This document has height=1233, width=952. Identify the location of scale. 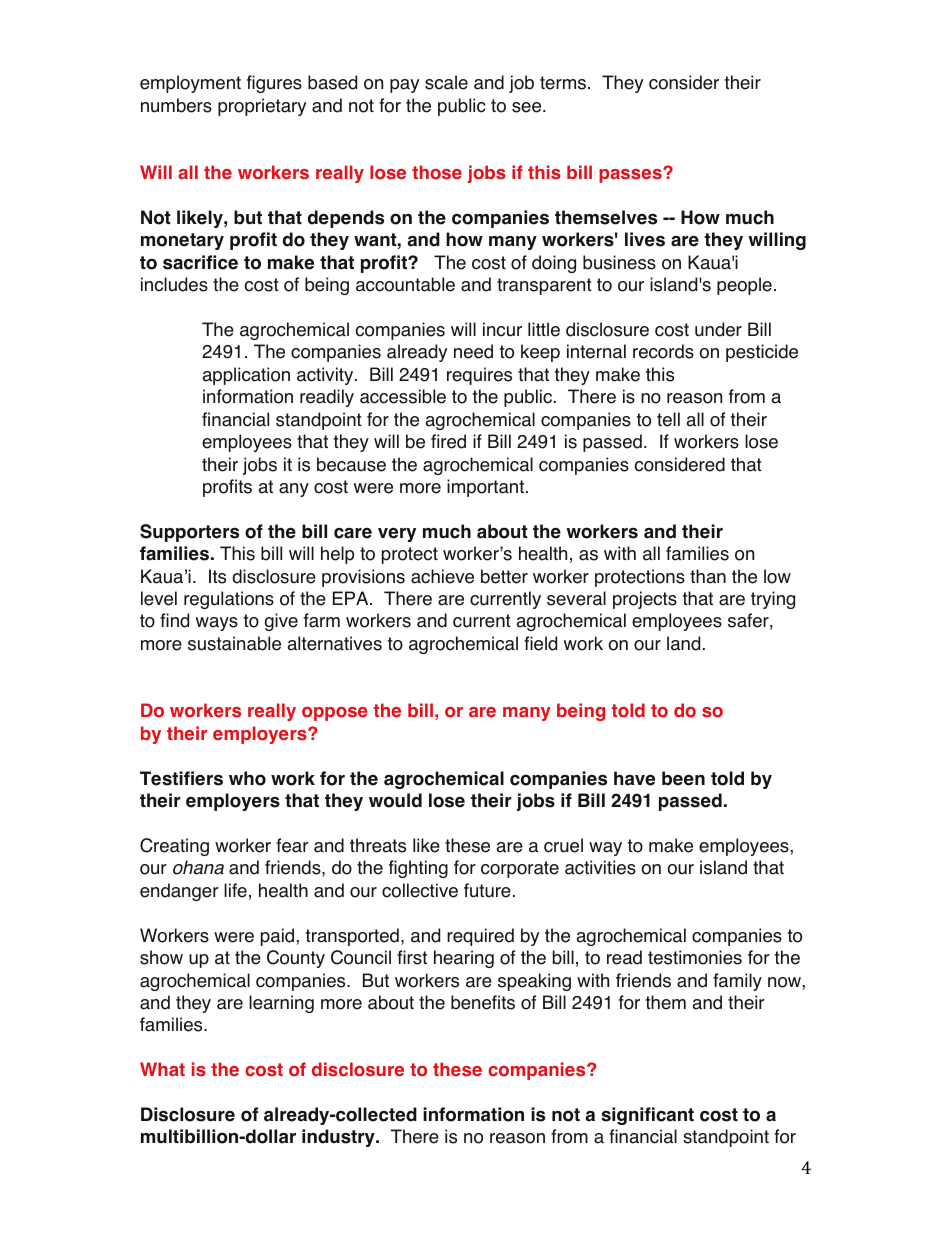
(446, 82).
